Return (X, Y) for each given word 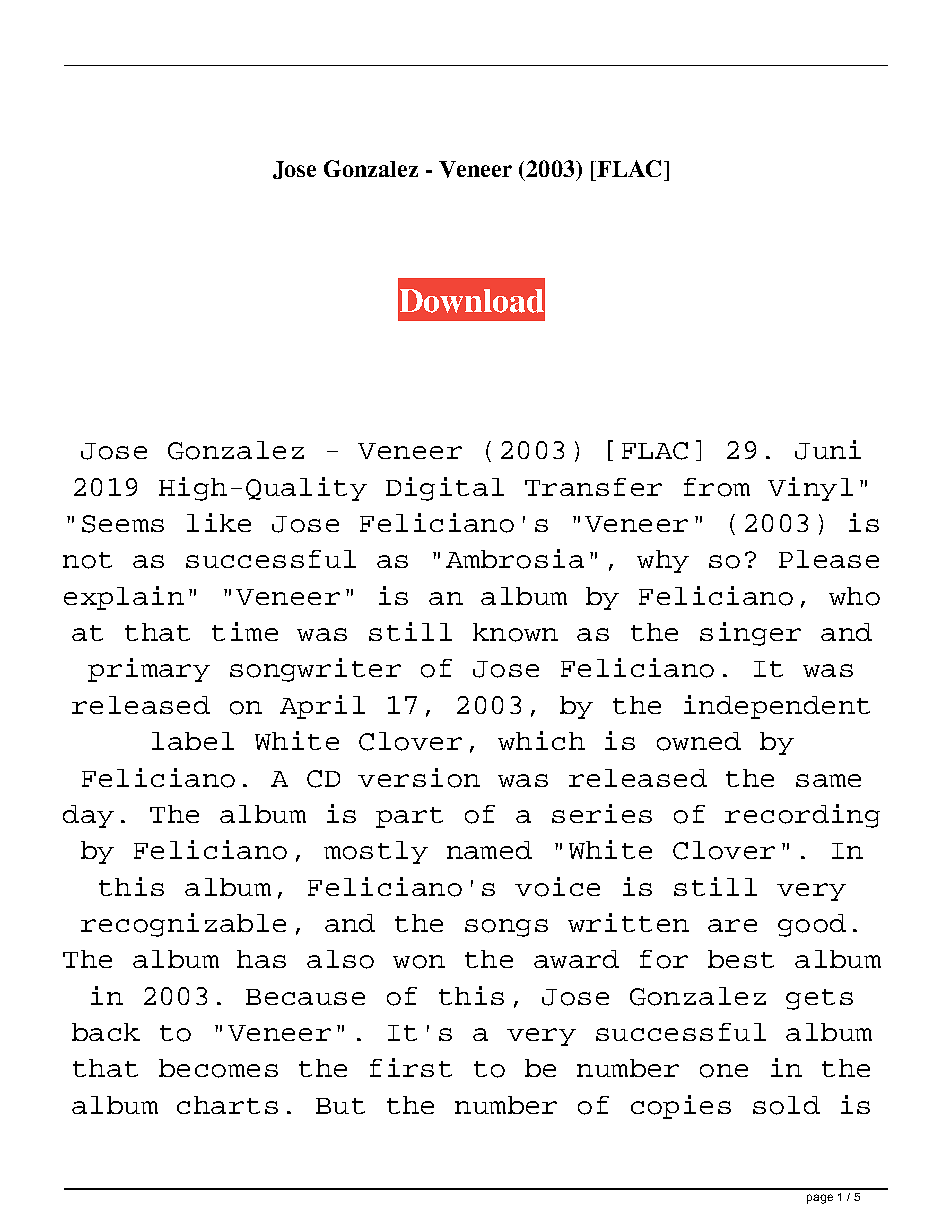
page (820, 1199)
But (340, 1106)
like (219, 522)
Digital (445, 489)
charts (227, 1105)
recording (802, 816)
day (88, 816)
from (717, 487)
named (489, 850)
